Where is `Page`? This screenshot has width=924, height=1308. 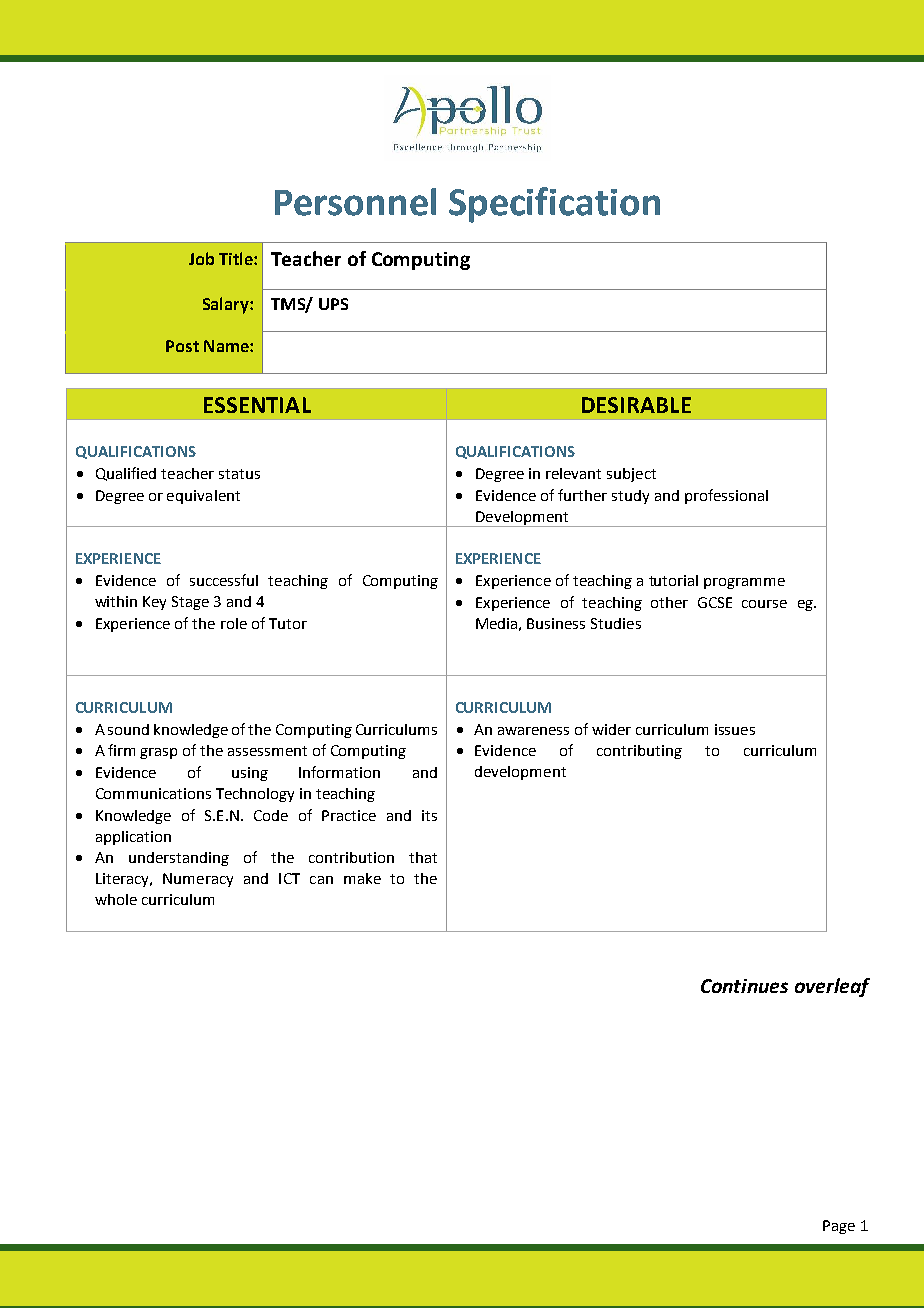 Page is located at coordinates (839, 1227).
